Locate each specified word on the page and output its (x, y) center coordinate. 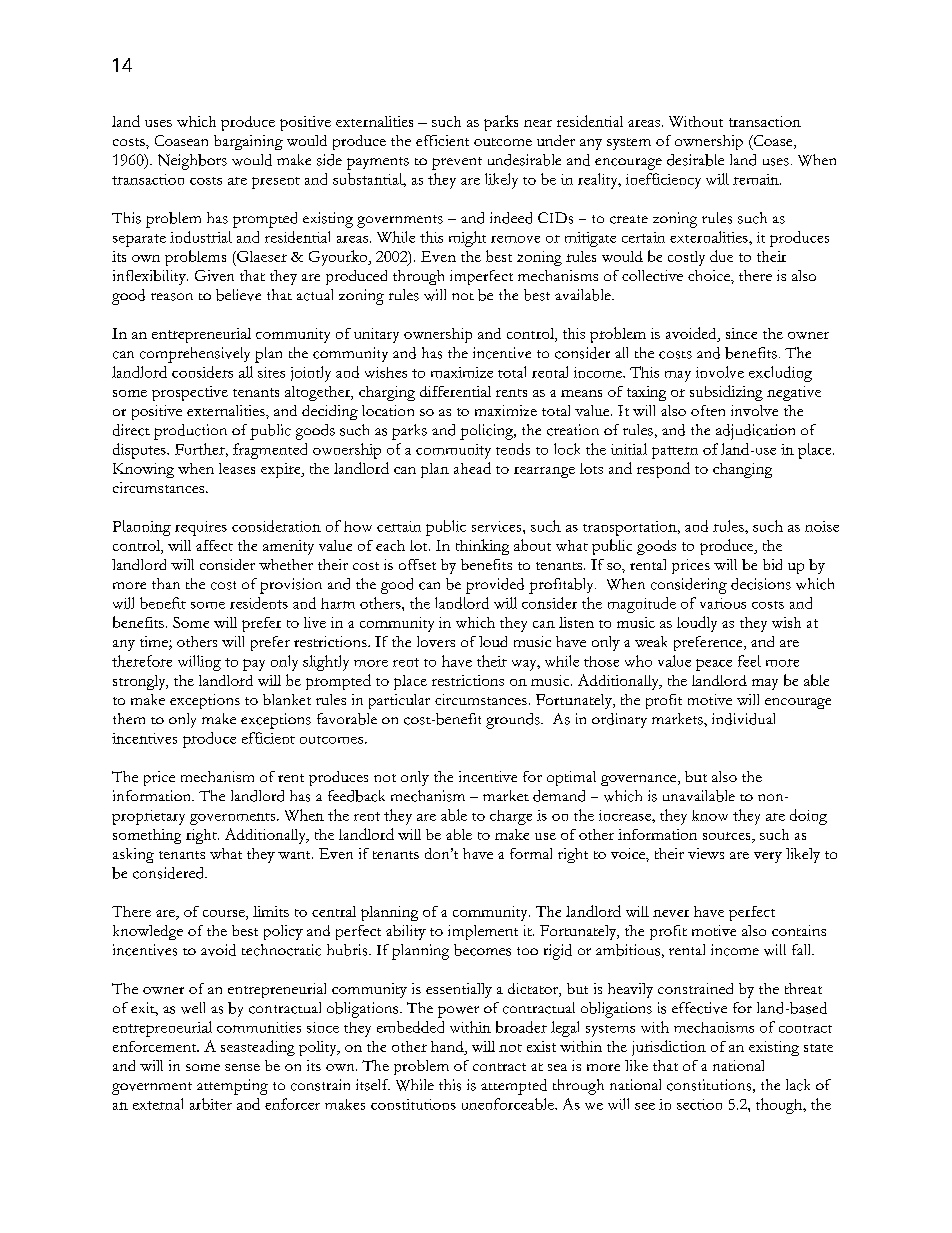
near (538, 123)
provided (495, 586)
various (723, 603)
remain (757, 179)
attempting (232, 1087)
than (166, 583)
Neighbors (192, 162)
